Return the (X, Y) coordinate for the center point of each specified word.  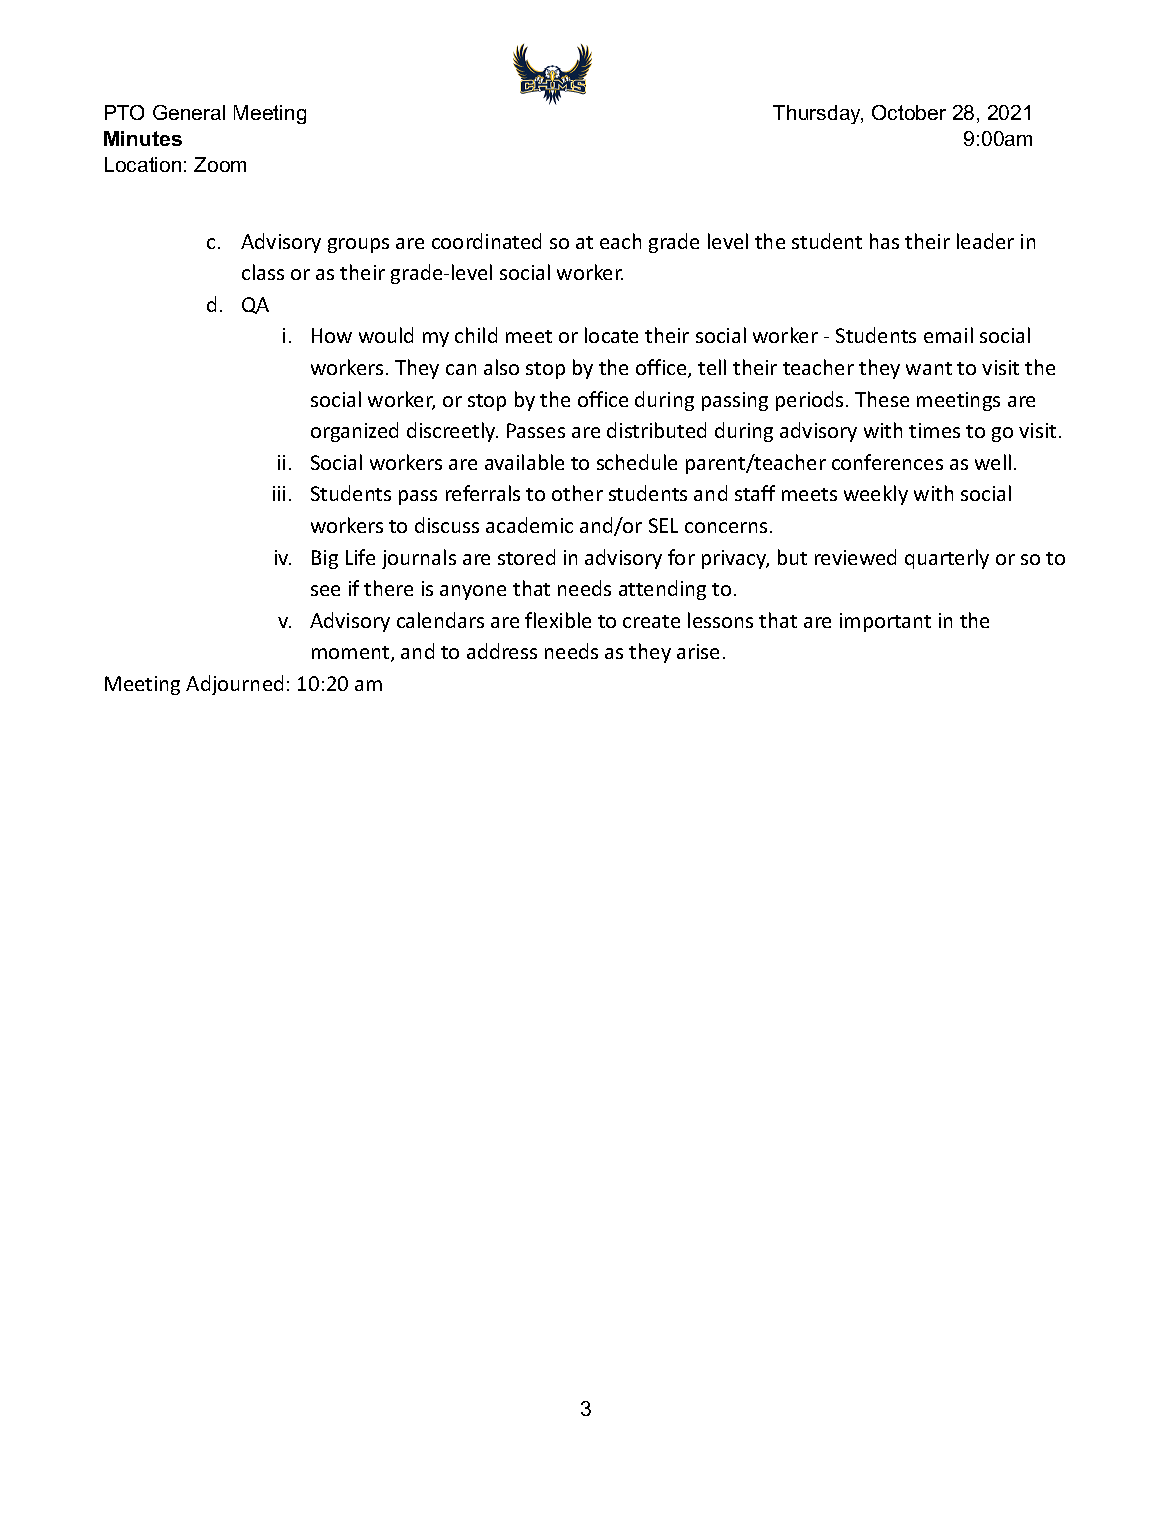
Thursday (818, 114)
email (948, 335)
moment (352, 654)
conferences (887, 462)
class (263, 272)
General (189, 112)
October (909, 112)
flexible (558, 620)
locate (611, 335)
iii (279, 493)
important (885, 622)
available (524, 462)
